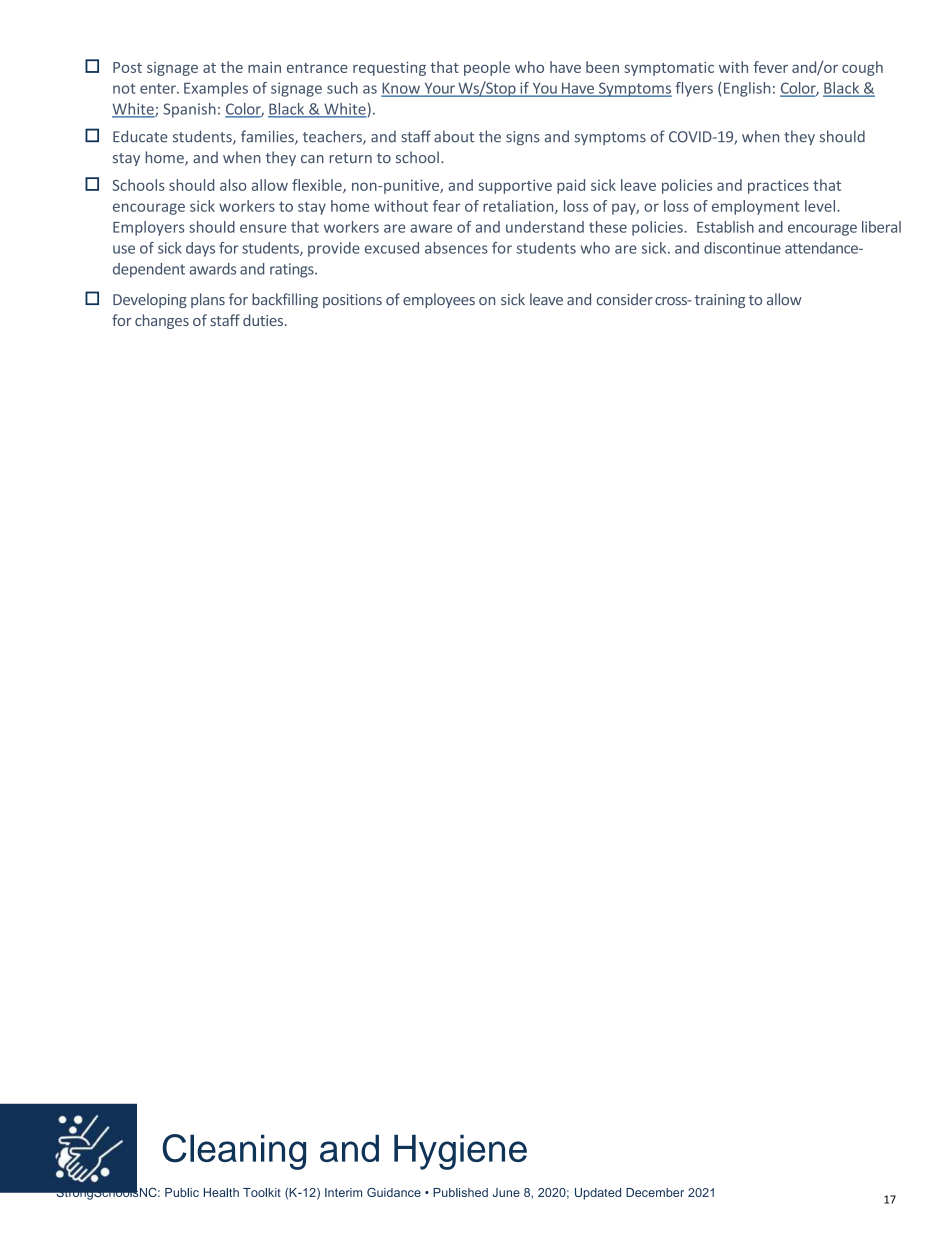 Image resolution: width=952 pixels, height=1233 pixels. What do you see at coordinates (234, 1152) in the screenshot?
I see `Cleaning` at bounding box center [234, 1152].
